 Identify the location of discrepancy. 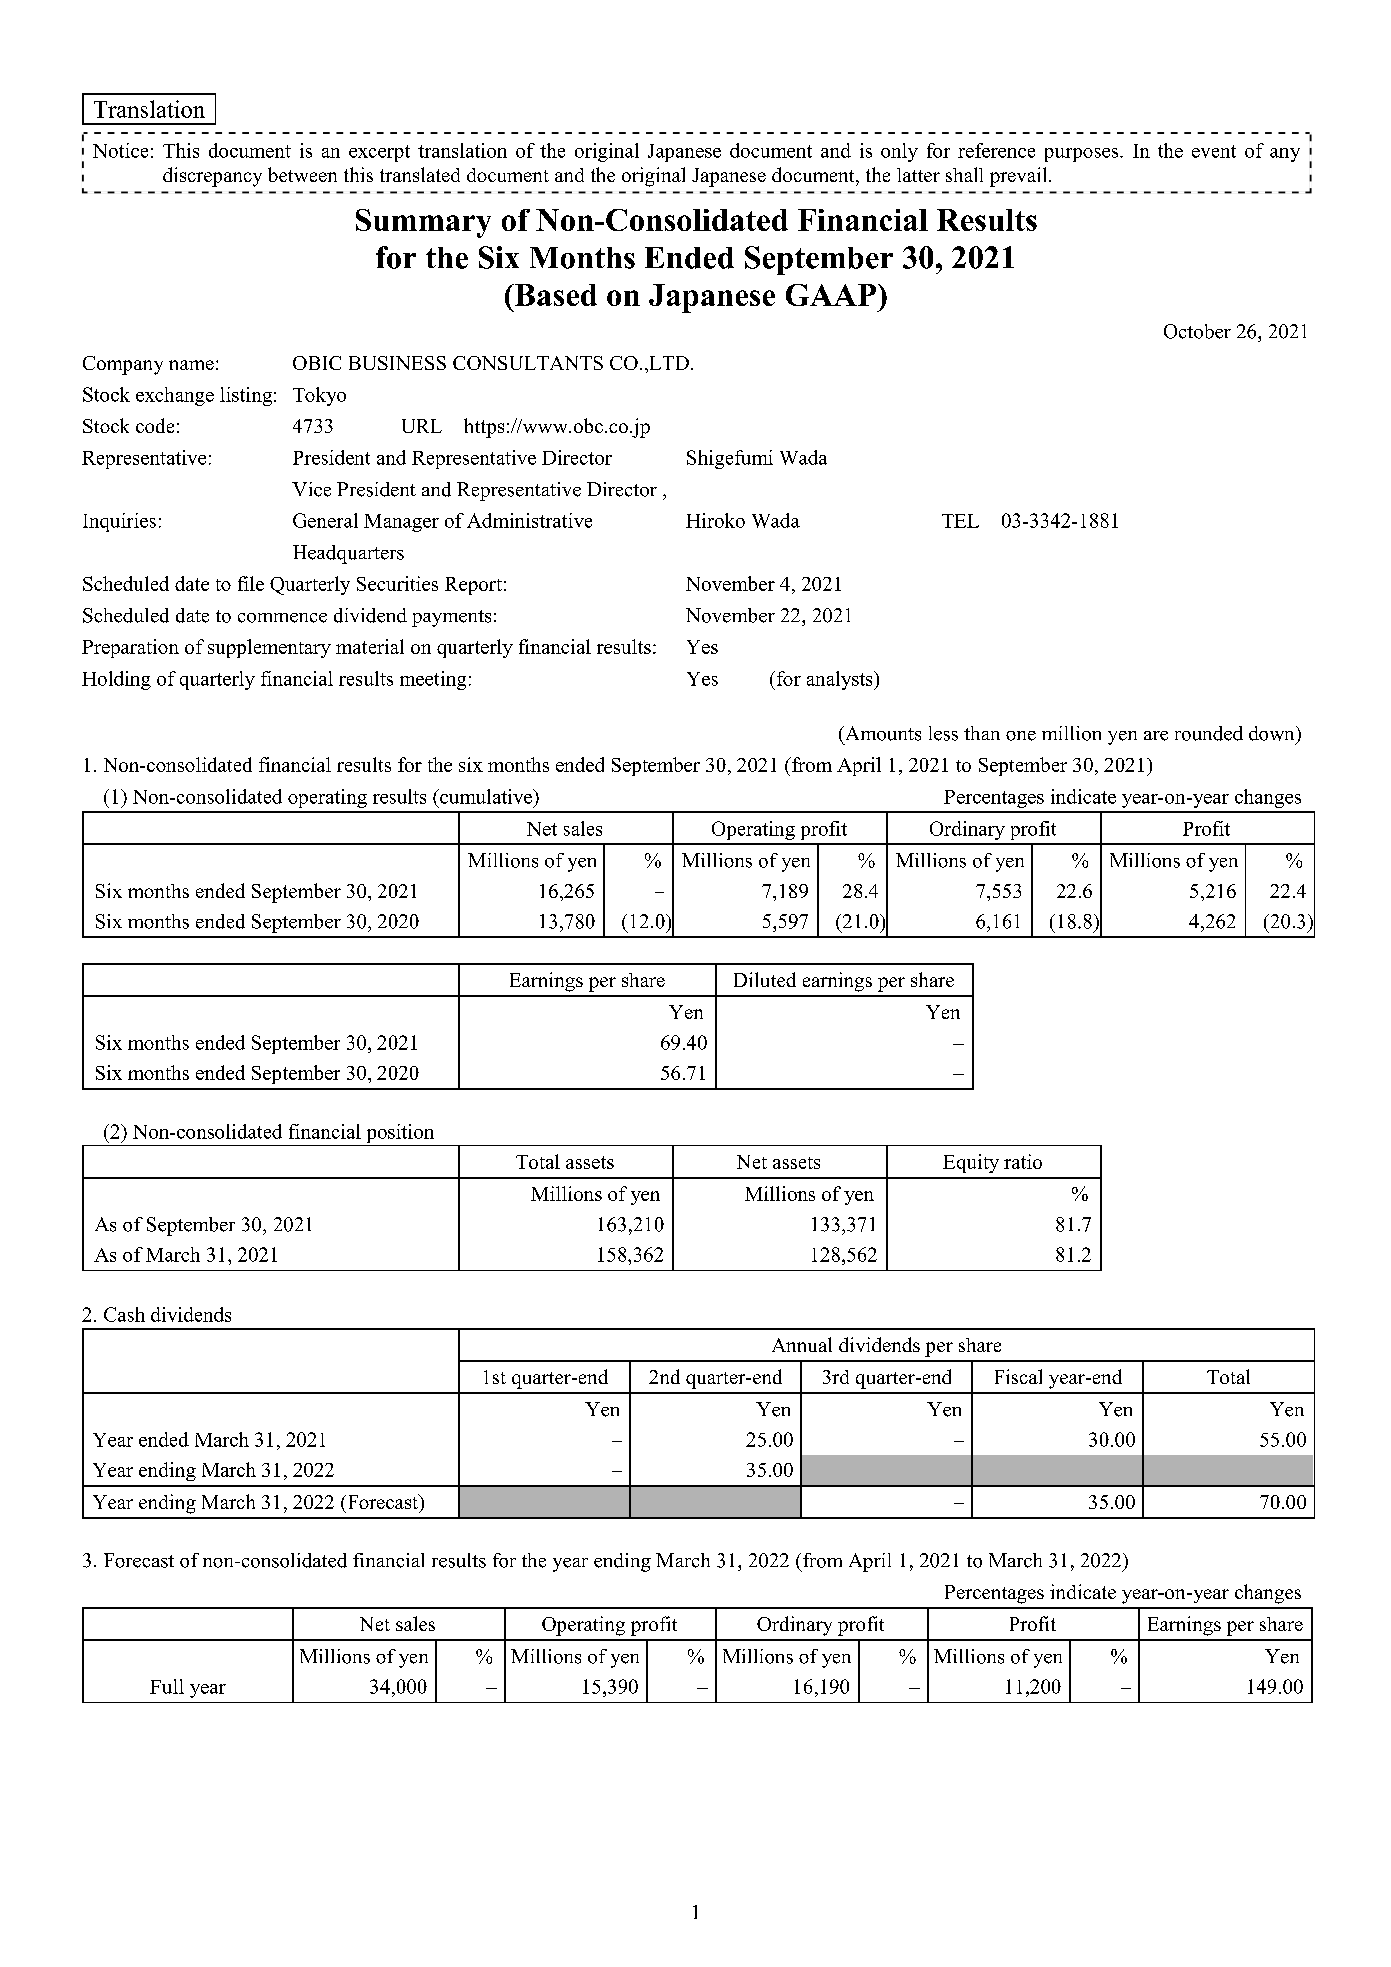
(212, 177).
